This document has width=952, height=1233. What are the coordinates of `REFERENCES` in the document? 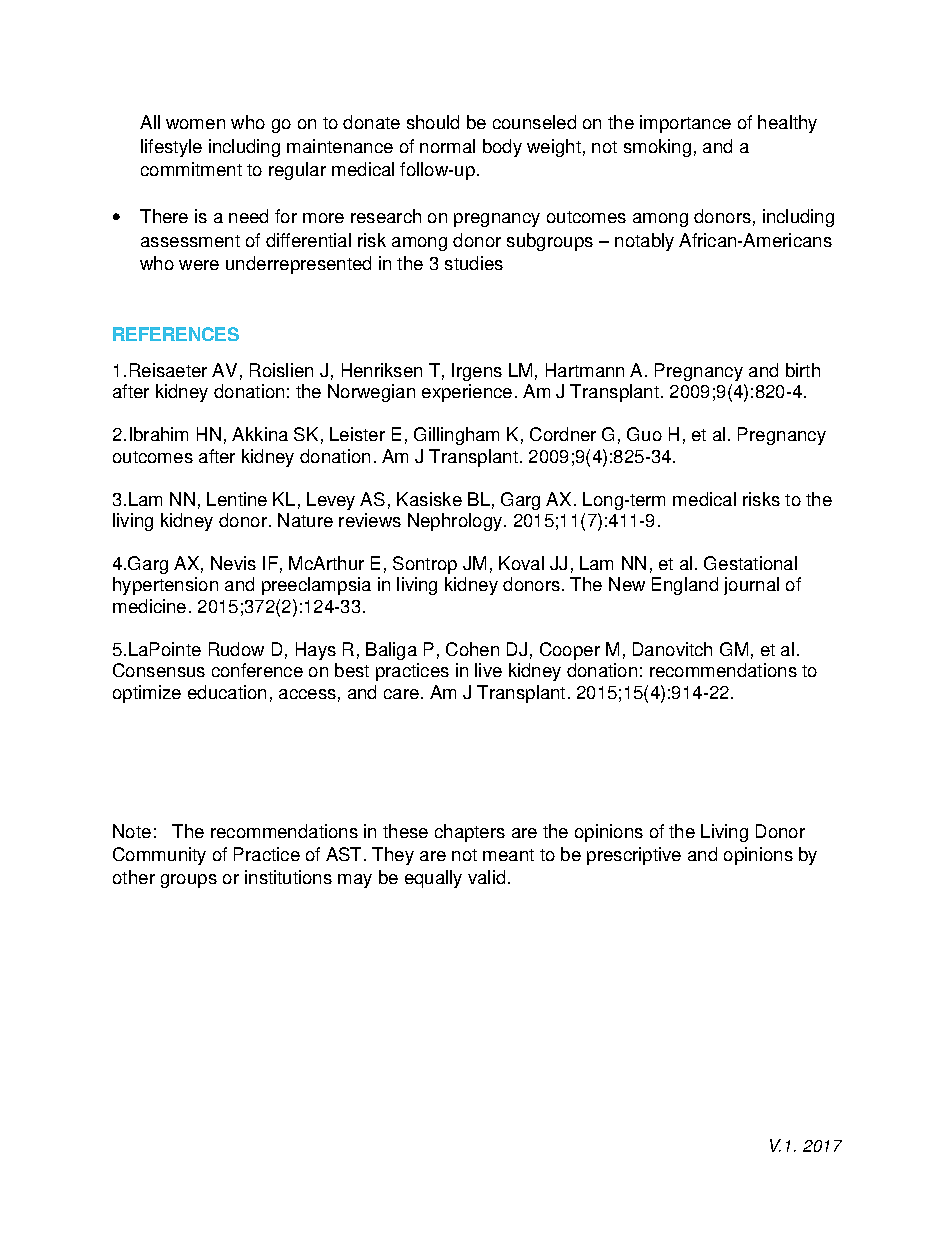 It's located at (176, 334).
